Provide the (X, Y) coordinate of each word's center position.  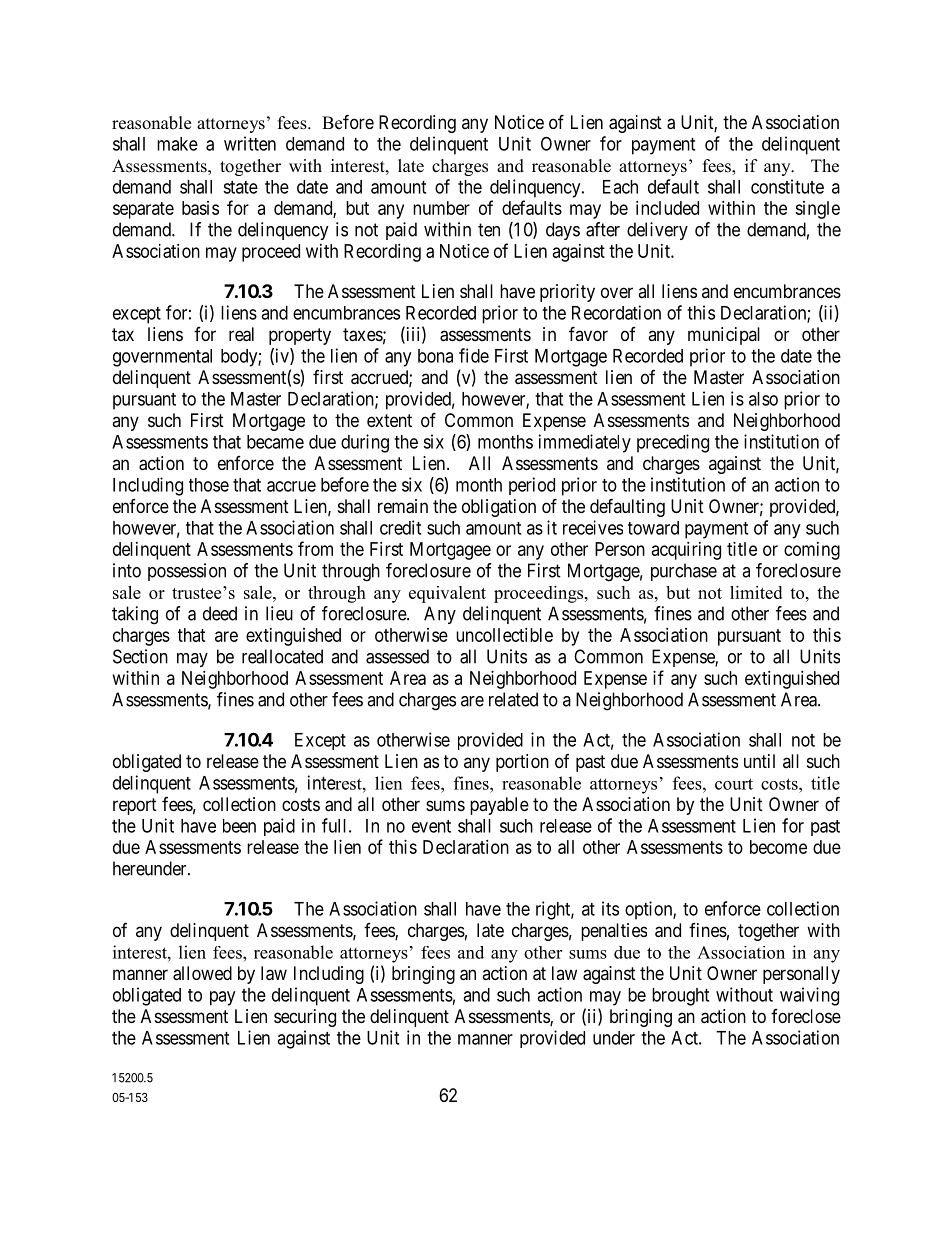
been (239, 826)
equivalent (447, 594)
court (734, 784)
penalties (614, 932)
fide (474, 355)
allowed (202, 973)
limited (756, 592)
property (300, 336)
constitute (787, 186)
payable (499, 806)
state (240, 187)
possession (187, 572)
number (441, 208)
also (763, 399)
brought (680, 997)
